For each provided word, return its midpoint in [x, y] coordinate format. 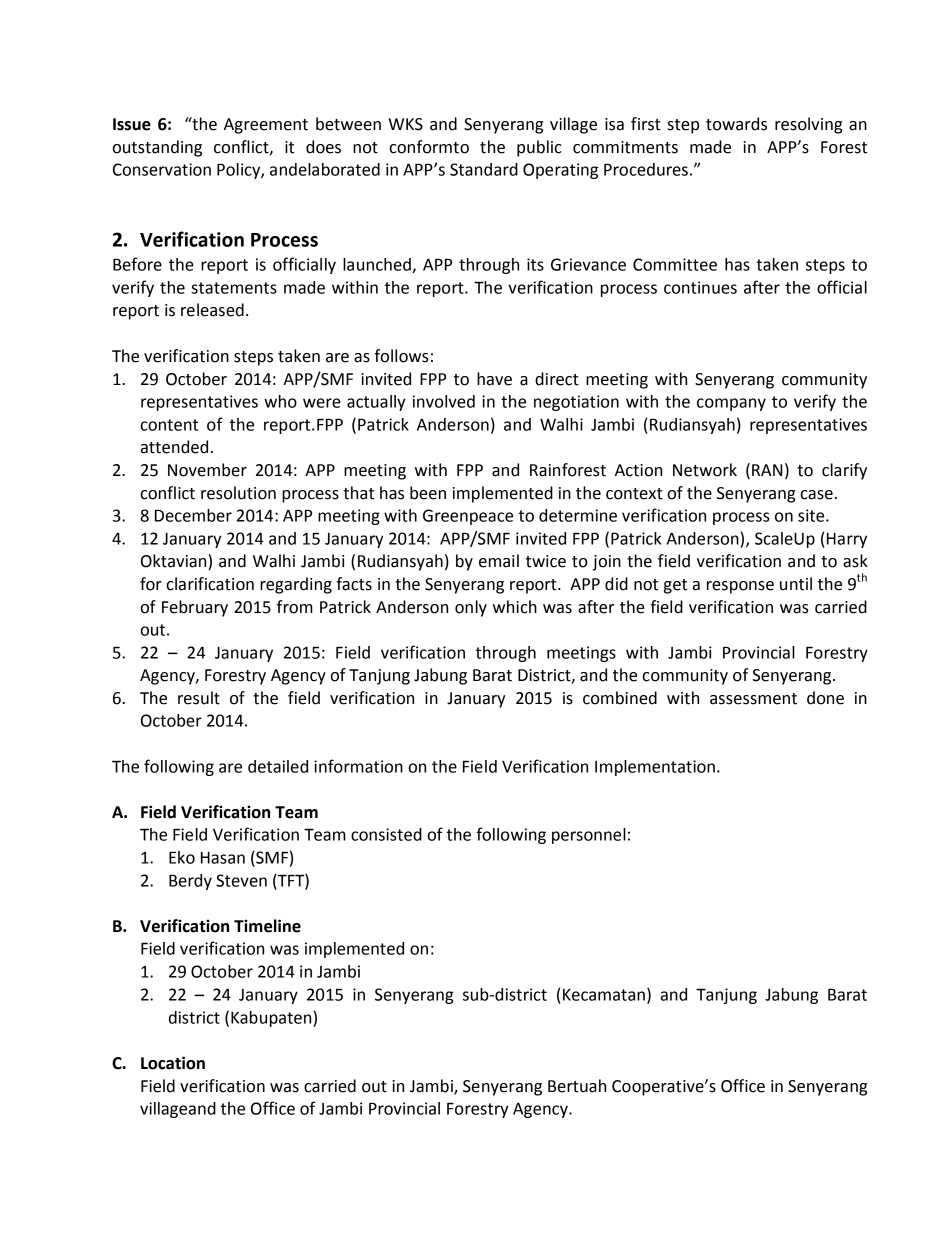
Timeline [267, 926]
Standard [484, 169]
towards [736, 124]
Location [173, 1063]
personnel [589, 836]
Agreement [266, 126]
